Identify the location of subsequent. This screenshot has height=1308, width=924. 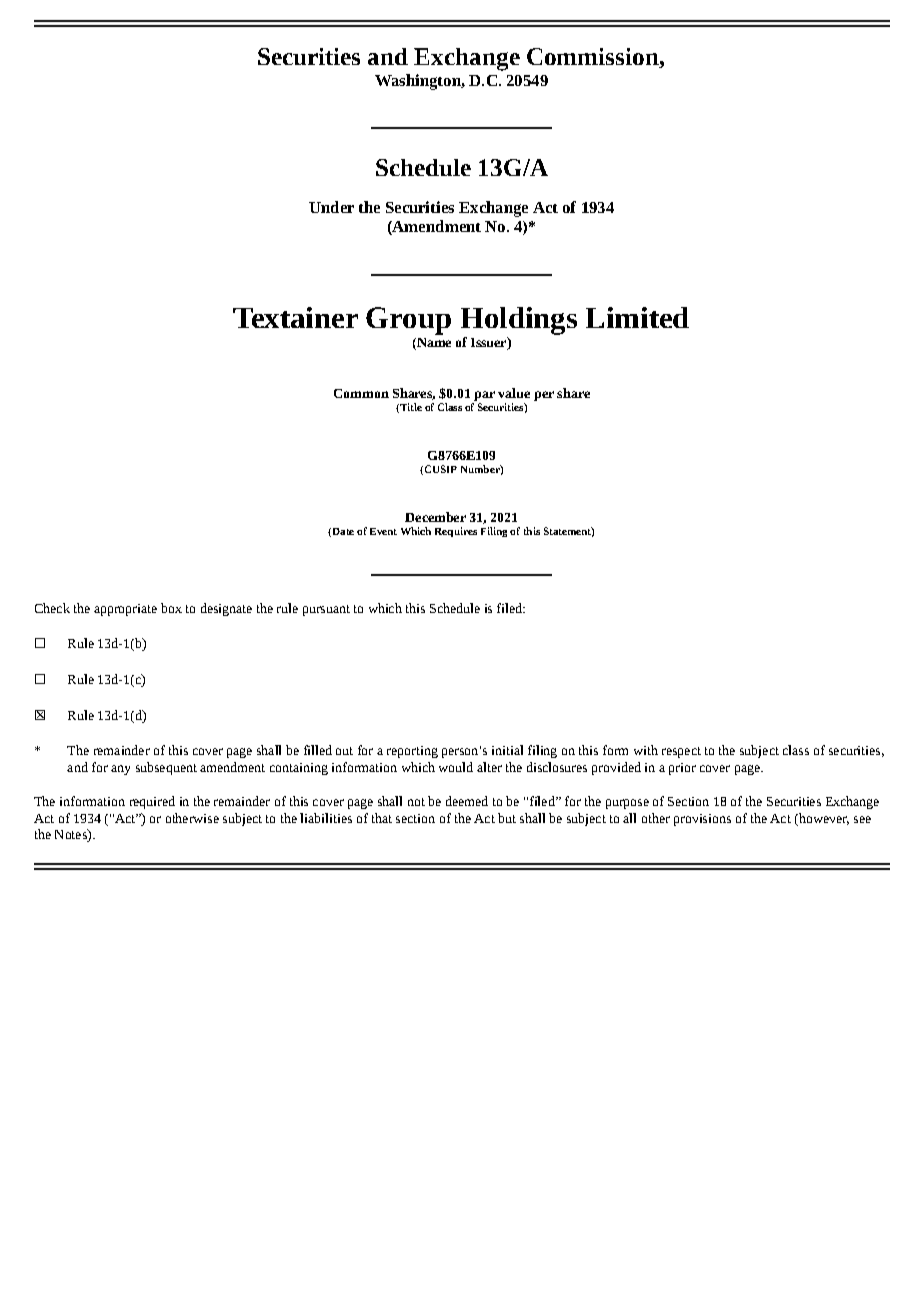
(166, 768).
